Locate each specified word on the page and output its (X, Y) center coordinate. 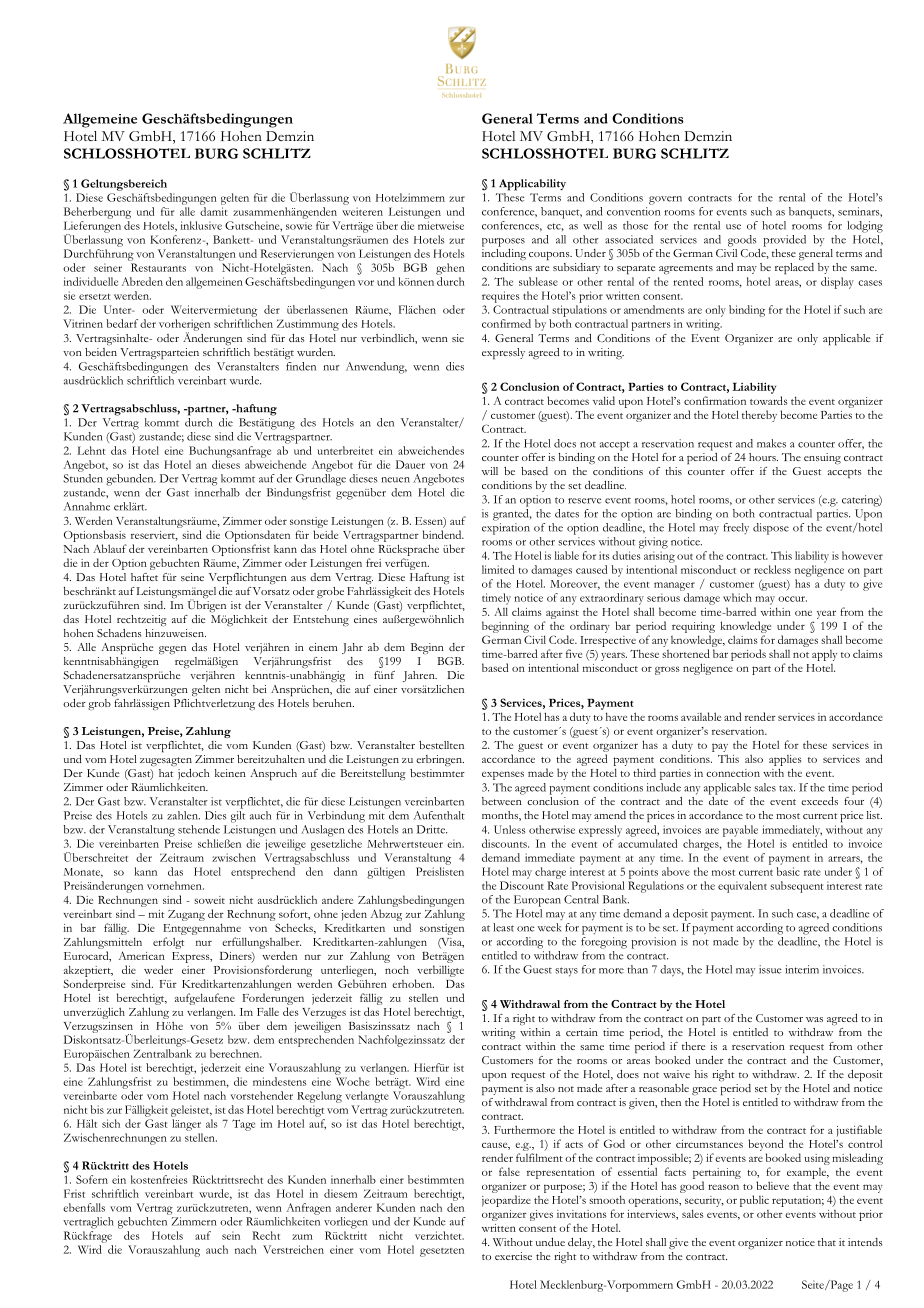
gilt (238, 817)
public (754, 1201)
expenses (503, 775)
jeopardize (506, 1201)
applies (785, 760)
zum (302, 1237)
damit (213, 211)
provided (785, 241)
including (504, 253)
